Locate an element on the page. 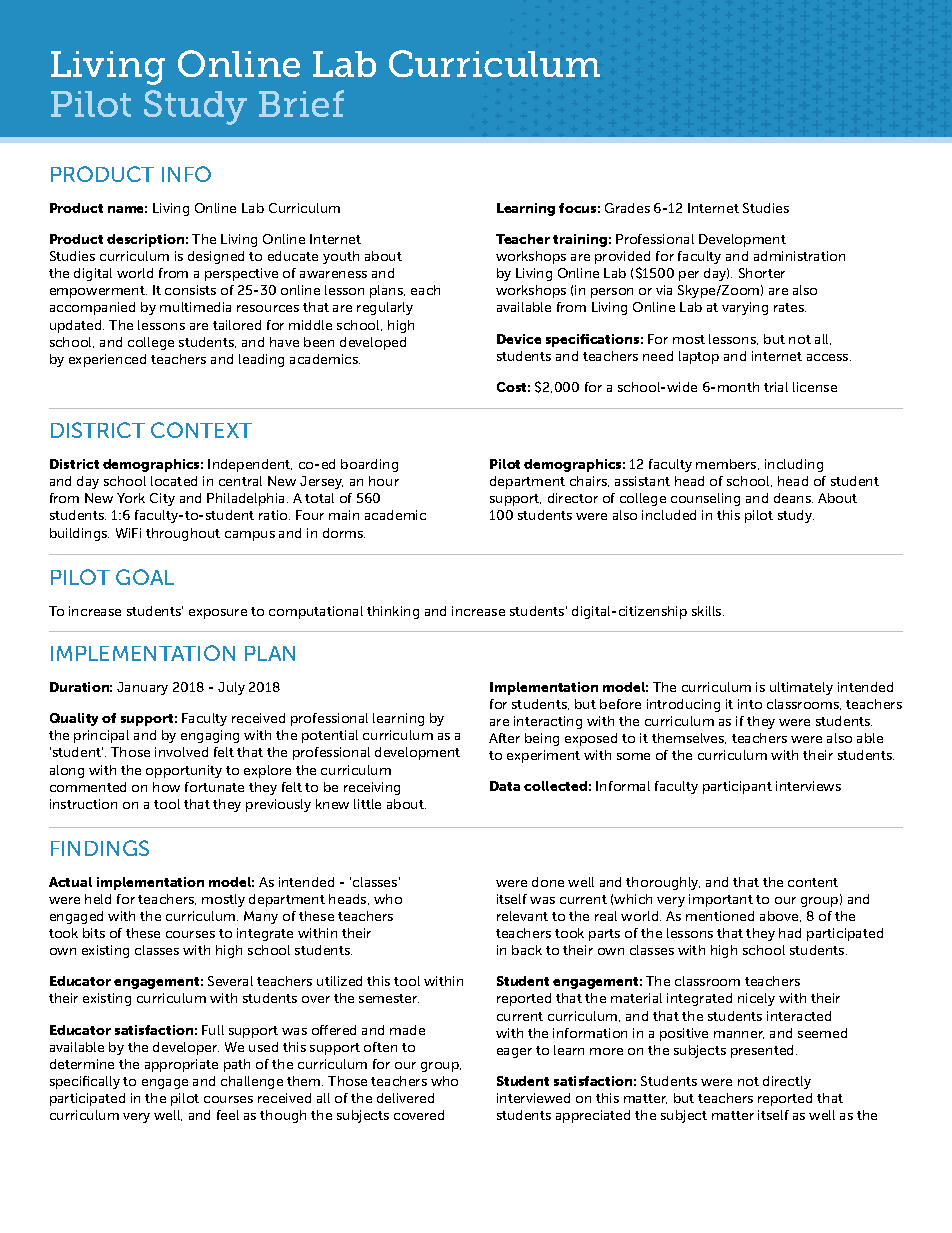  Shorter is located at coordinates (762, 273).
